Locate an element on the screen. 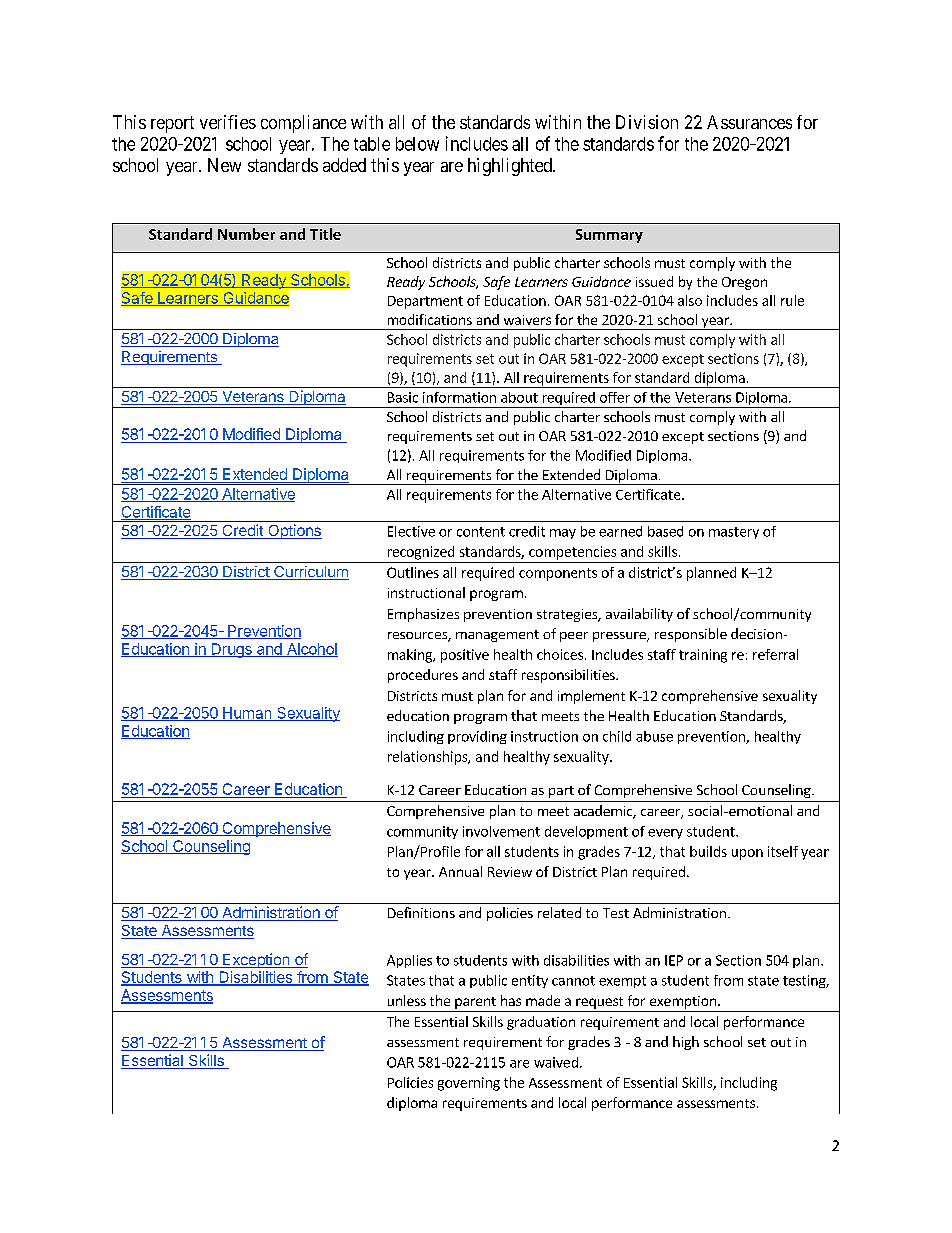 The width and height of the screenshot is (952, 1233). New is located at coordinates (224, 165).
